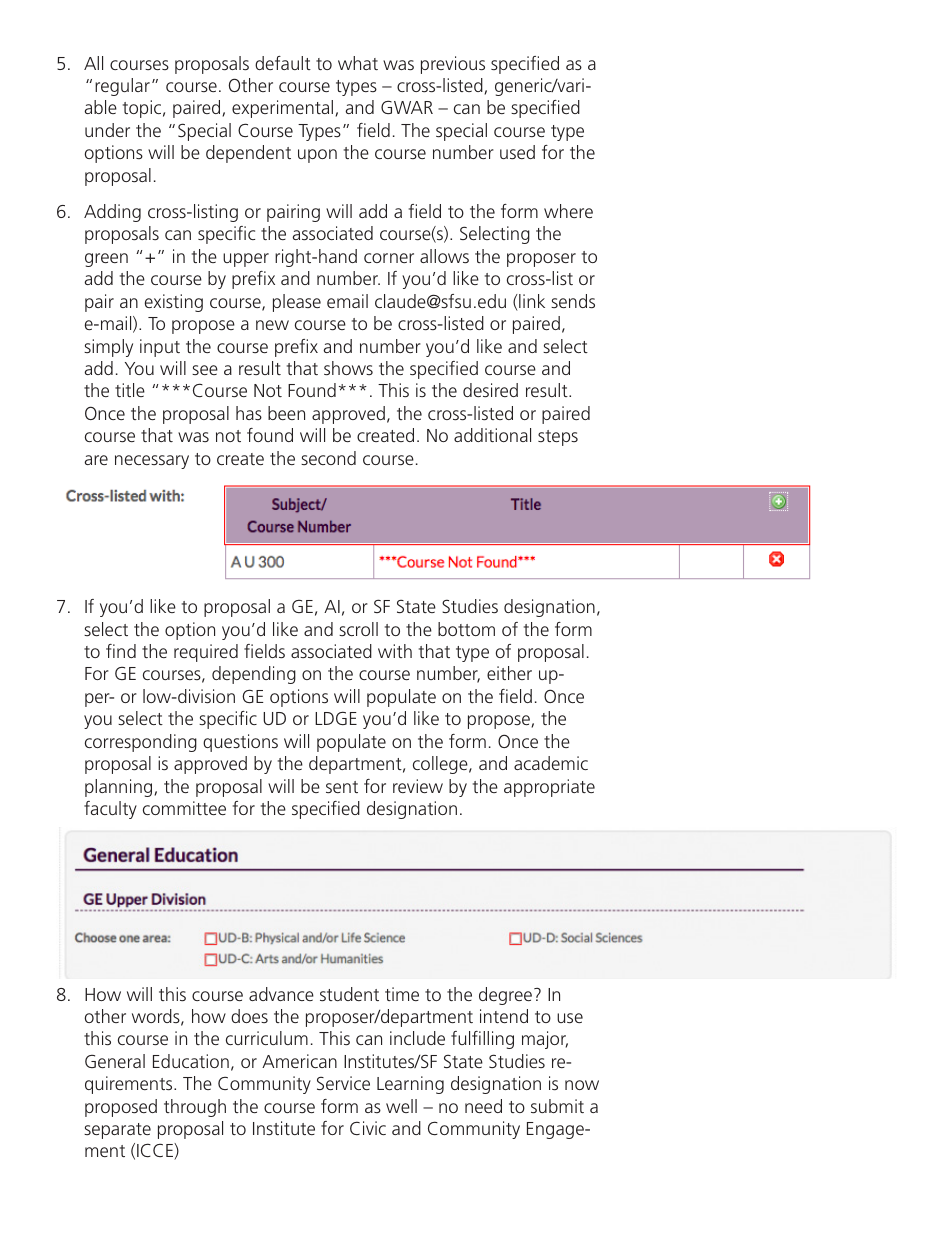 This image has height=1233, width=952. I want to click on link, so click(531, 302).
